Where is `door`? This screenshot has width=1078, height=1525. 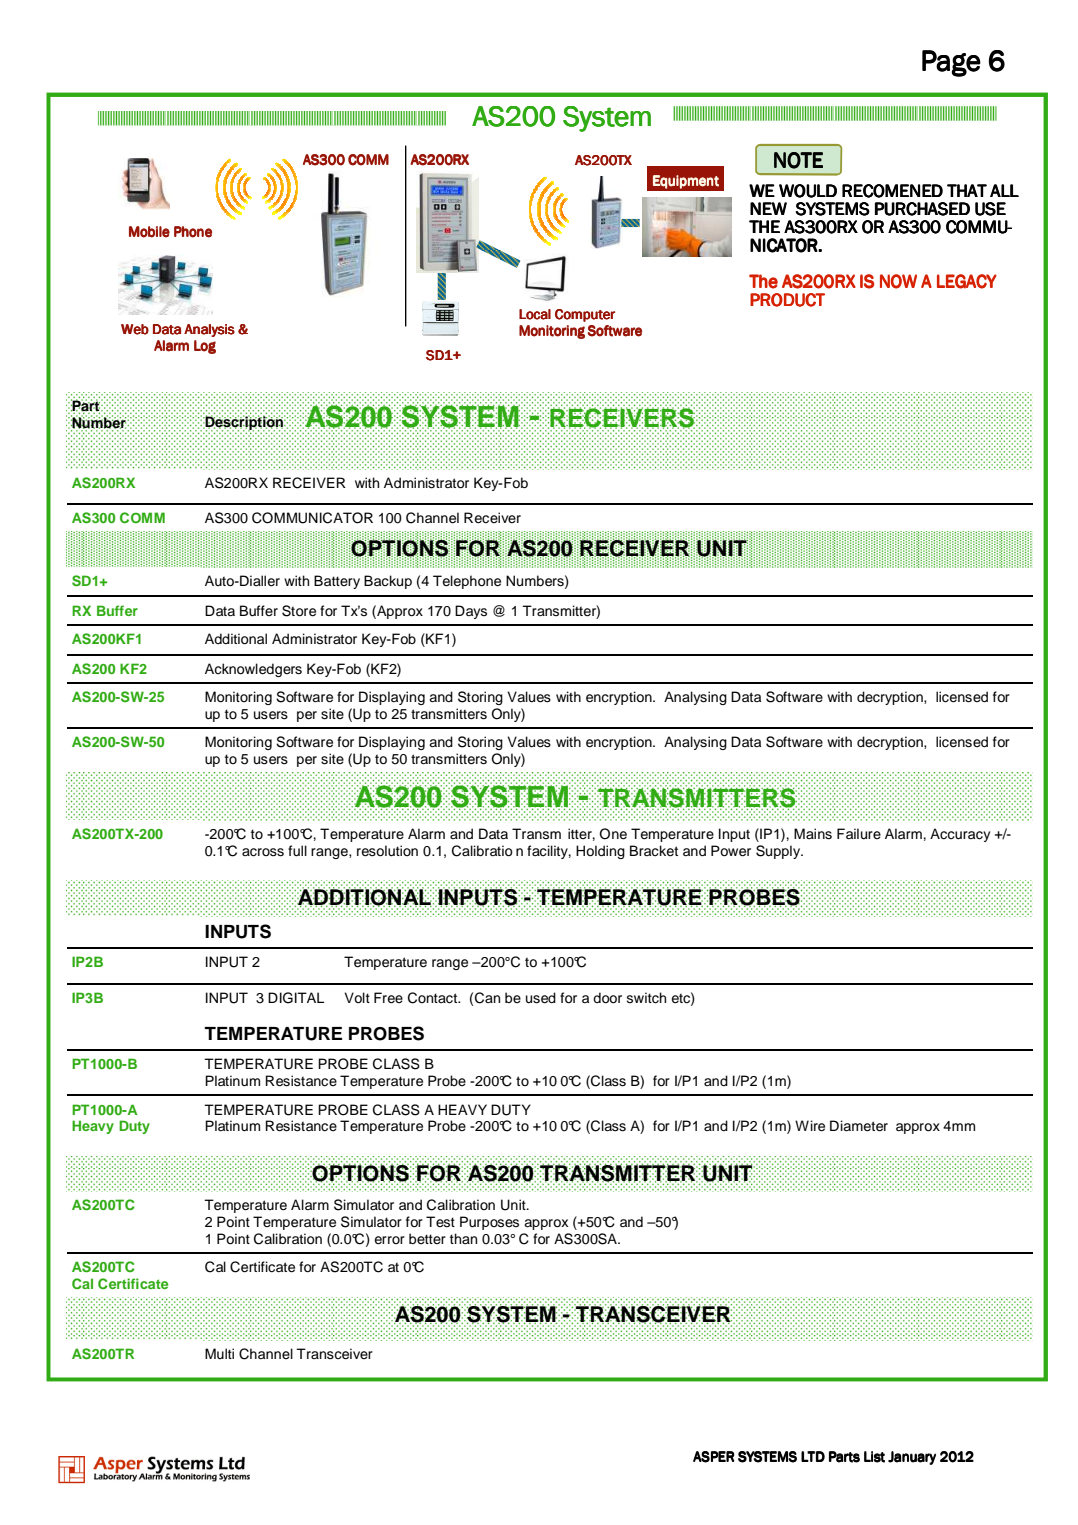 door is located at coordinates (607, 998).
